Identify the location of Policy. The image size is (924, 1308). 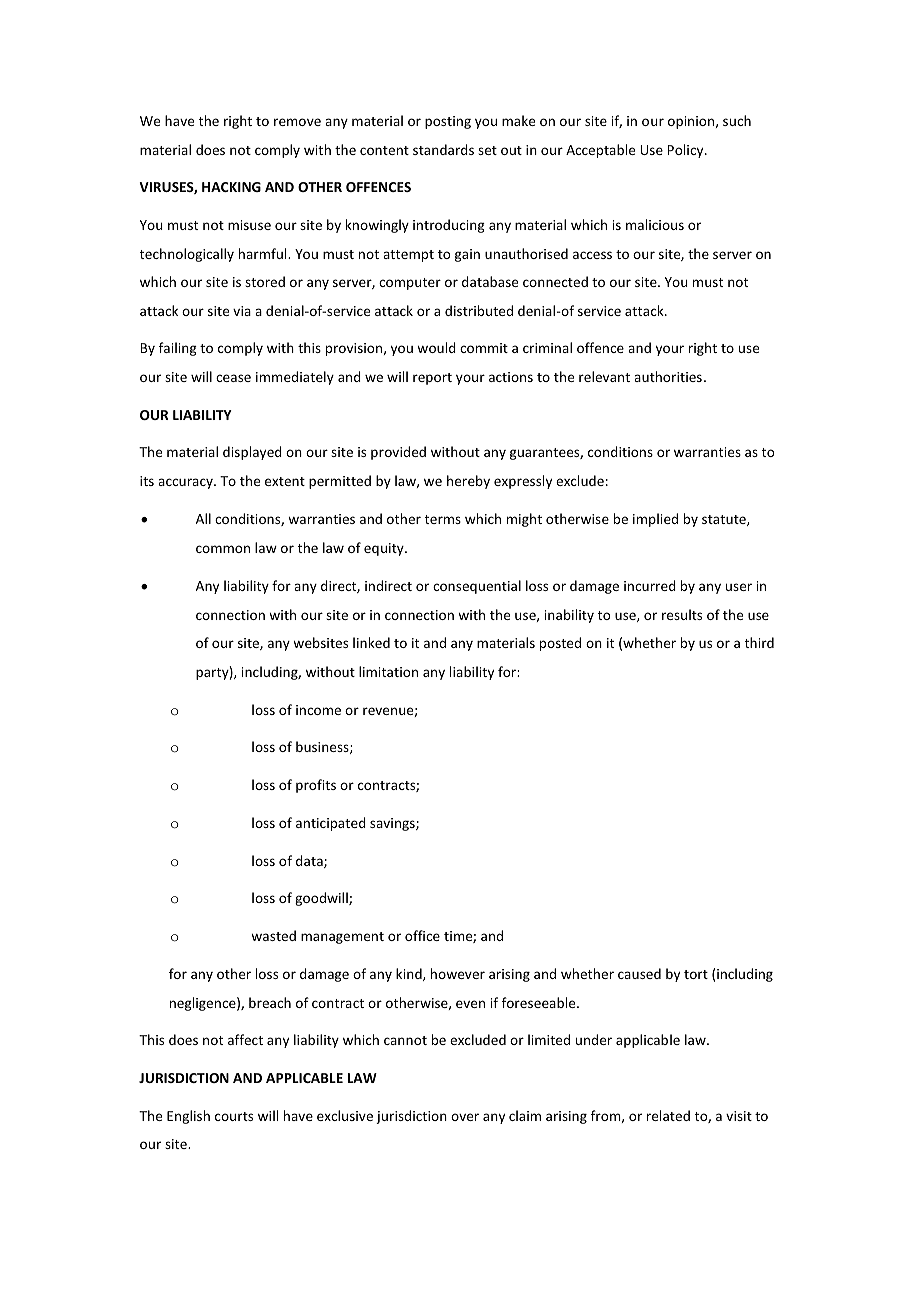
(686, 151).
